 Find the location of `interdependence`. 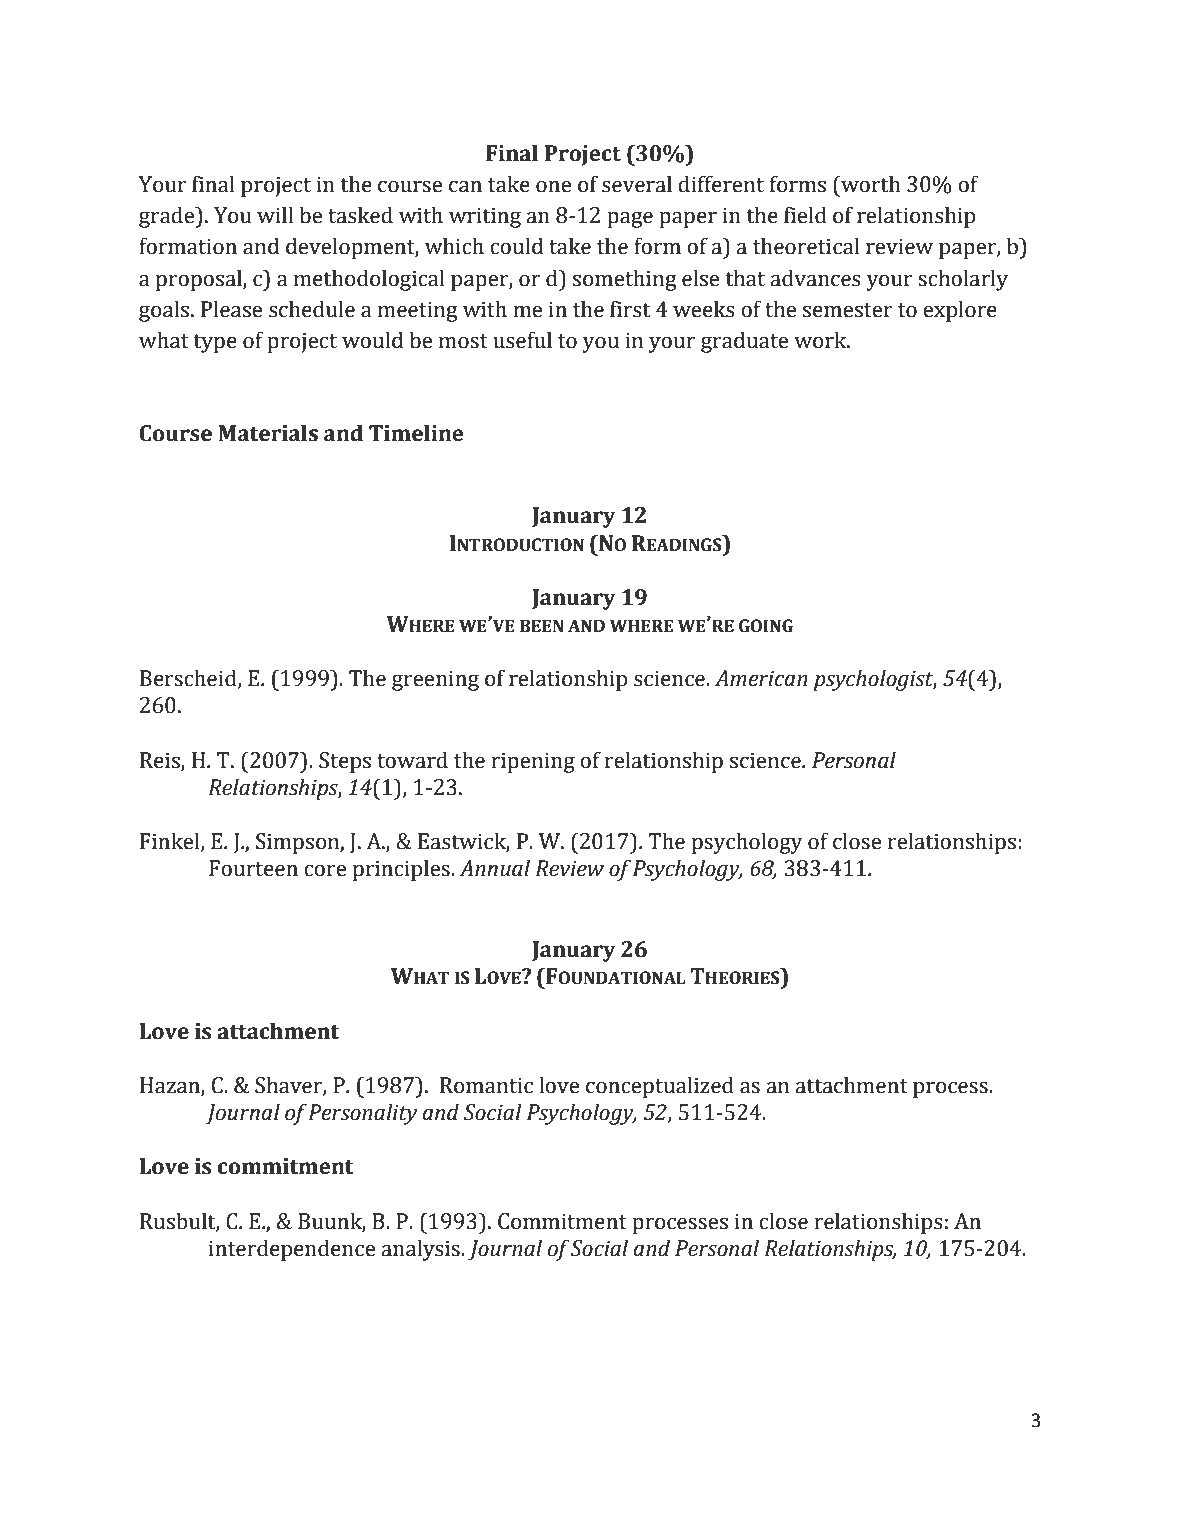

interdependence is located at coordinates (292, 1250).
